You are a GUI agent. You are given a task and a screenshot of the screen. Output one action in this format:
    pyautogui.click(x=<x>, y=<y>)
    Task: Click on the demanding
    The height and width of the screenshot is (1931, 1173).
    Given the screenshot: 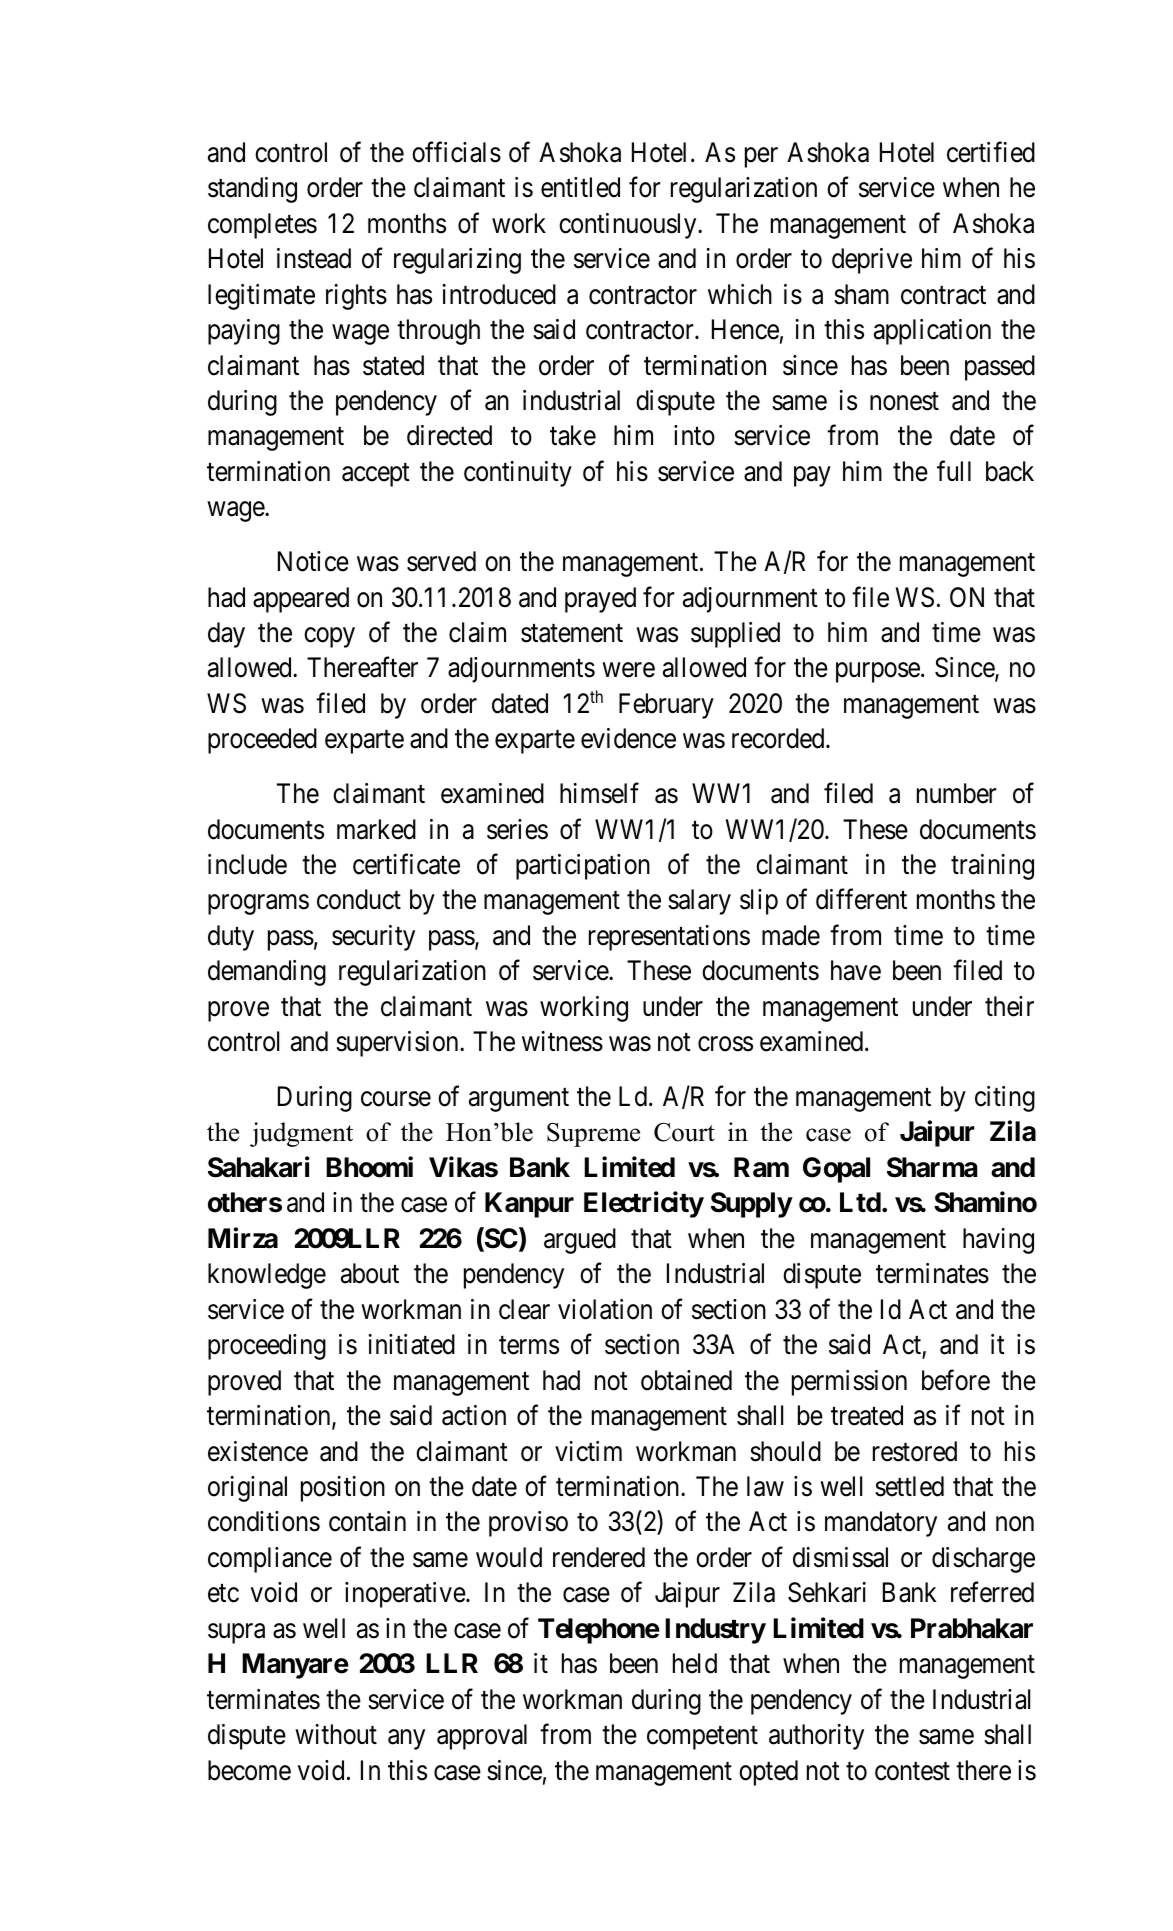 What is the action you would take?
    pyautogui.click(x=267, y=973)
